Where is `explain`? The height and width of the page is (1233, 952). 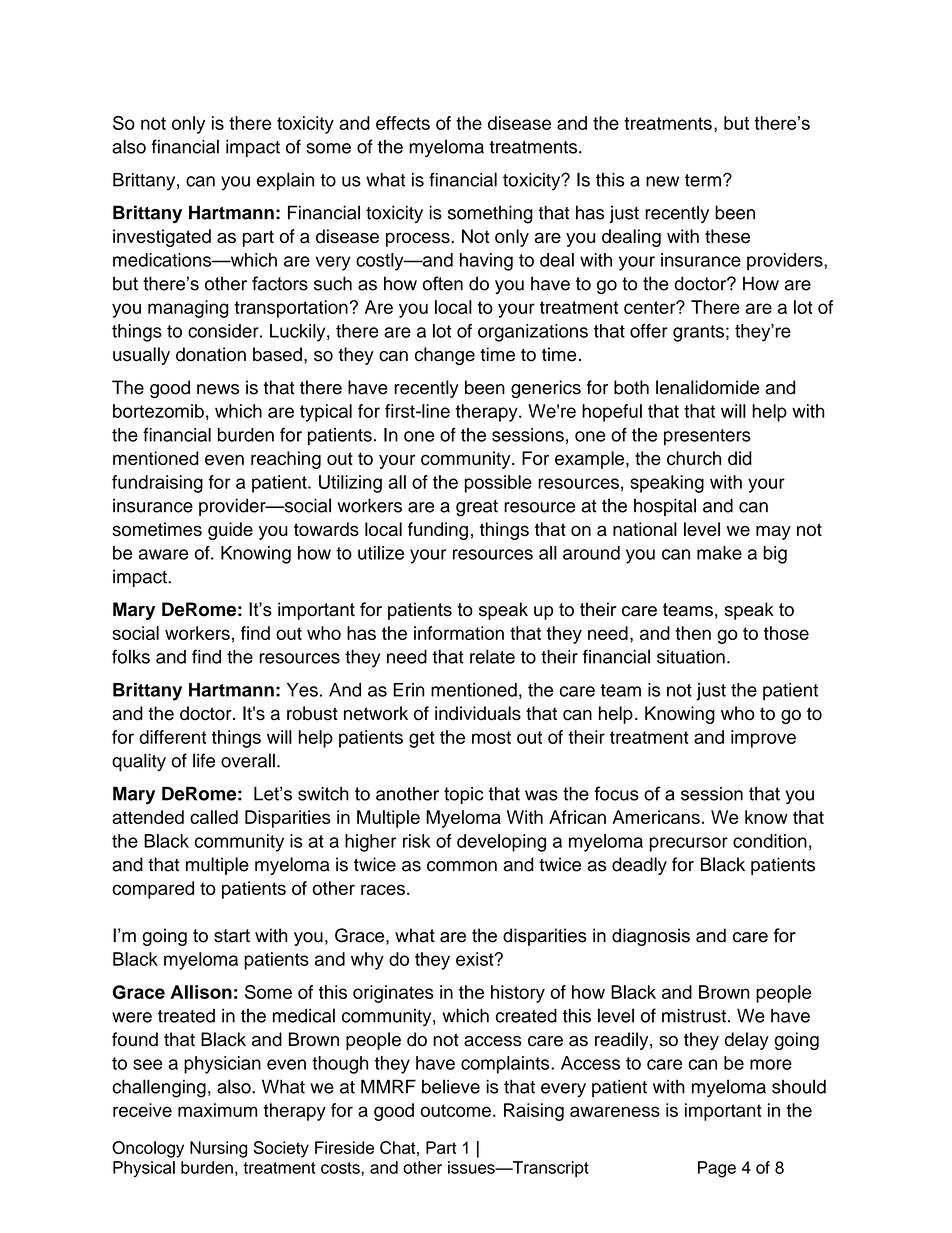 explain is located at coordinates (285, 181).
